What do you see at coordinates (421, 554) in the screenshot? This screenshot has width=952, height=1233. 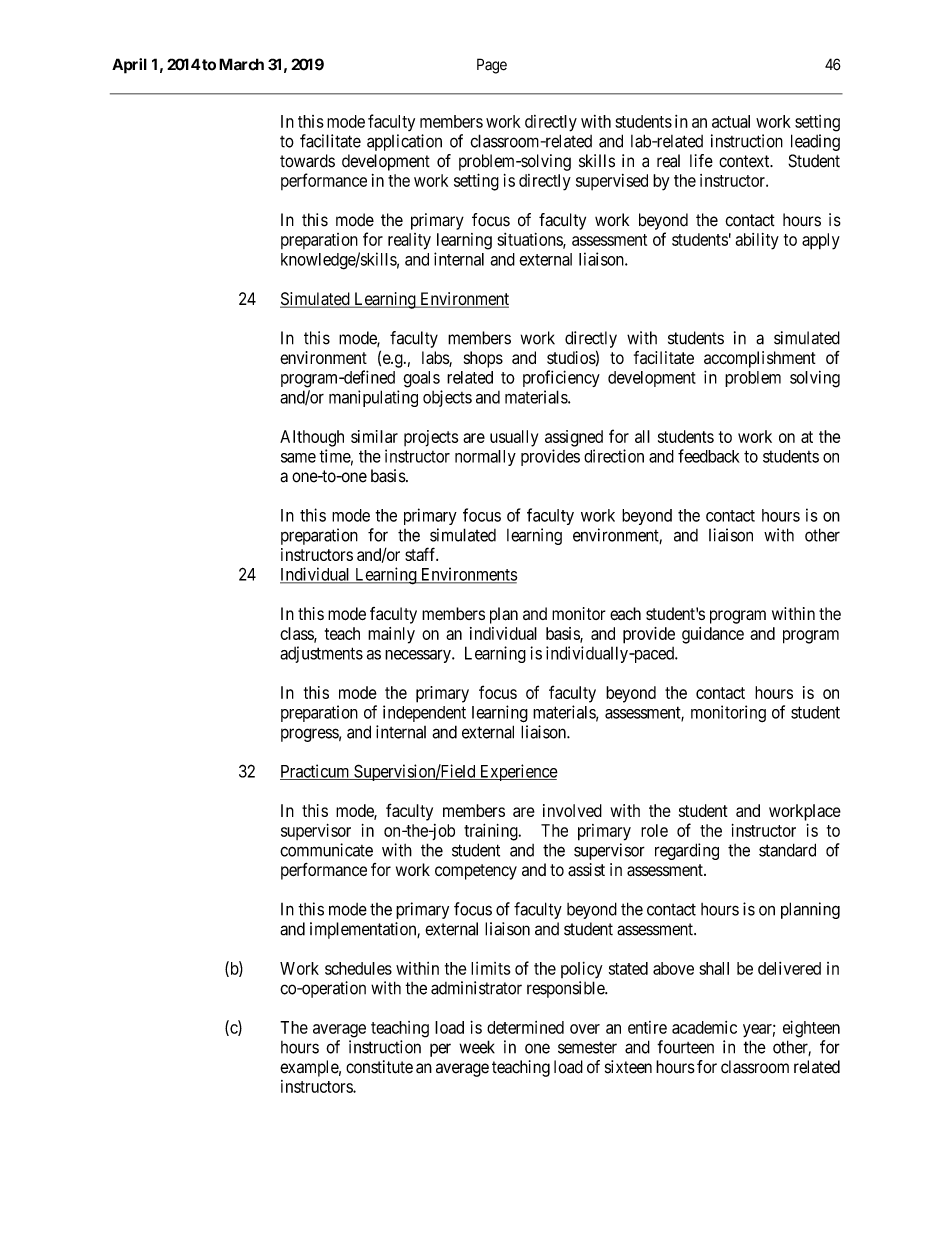 I see `staff` at bounding box center [421, 554].
